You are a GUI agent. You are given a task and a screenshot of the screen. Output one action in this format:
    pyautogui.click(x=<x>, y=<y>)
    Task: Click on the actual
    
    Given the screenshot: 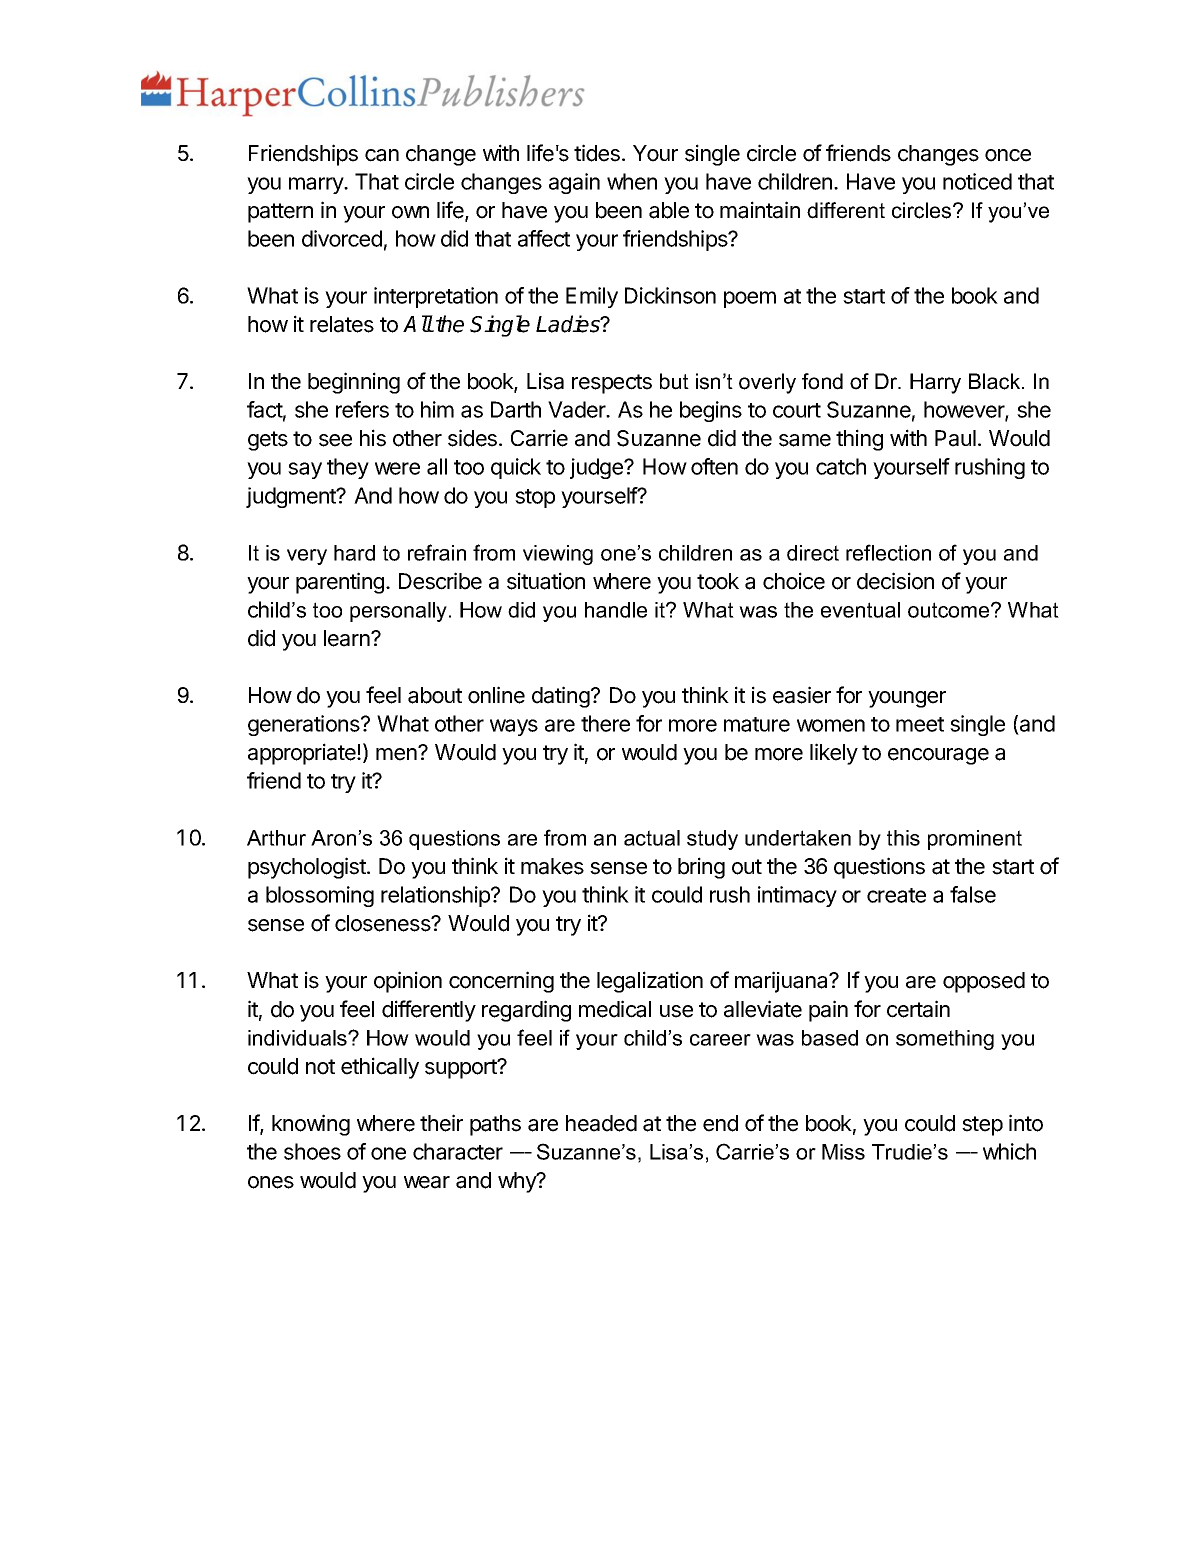 What is the action you would take?
    pyautogui.click(x=652, y=838)
